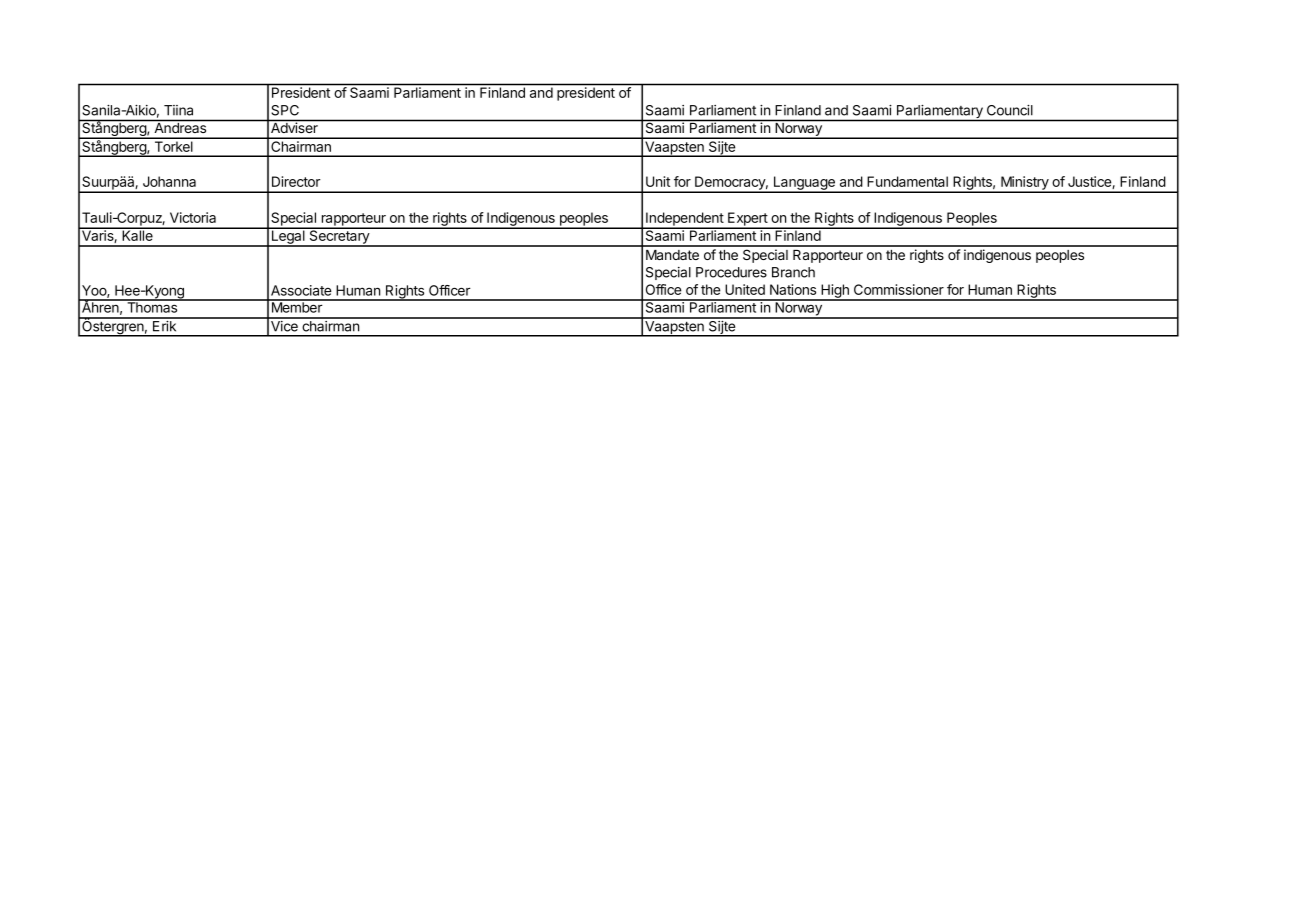 This screenshot has height=924, width=1307. I want to click on Commissioner, so click(899, 289).
